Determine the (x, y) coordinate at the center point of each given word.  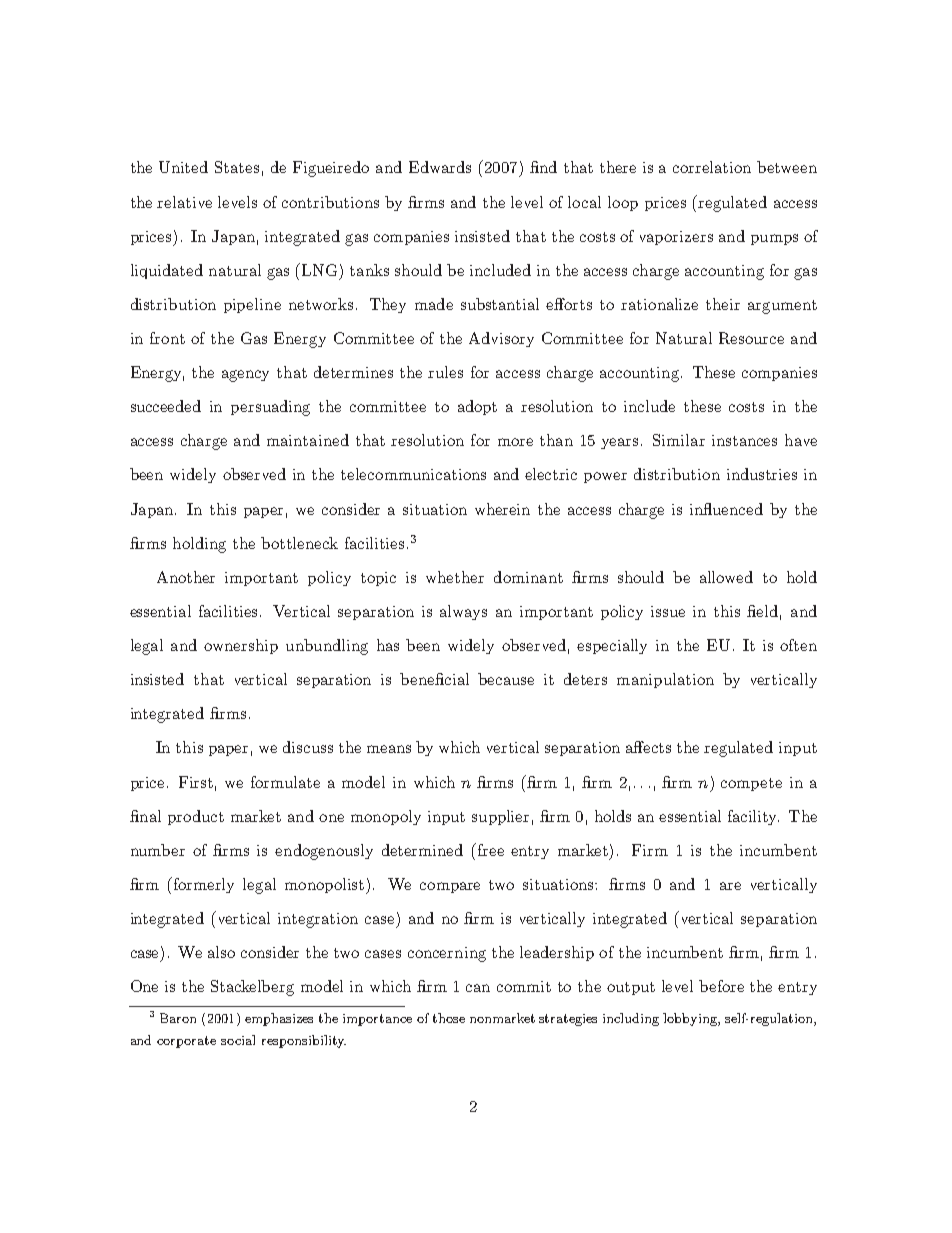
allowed (726, 577)
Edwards (440, 167)
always (463, 612)
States (237, 167)
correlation (712, 167)
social (238, 1040)
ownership (241, 646)
